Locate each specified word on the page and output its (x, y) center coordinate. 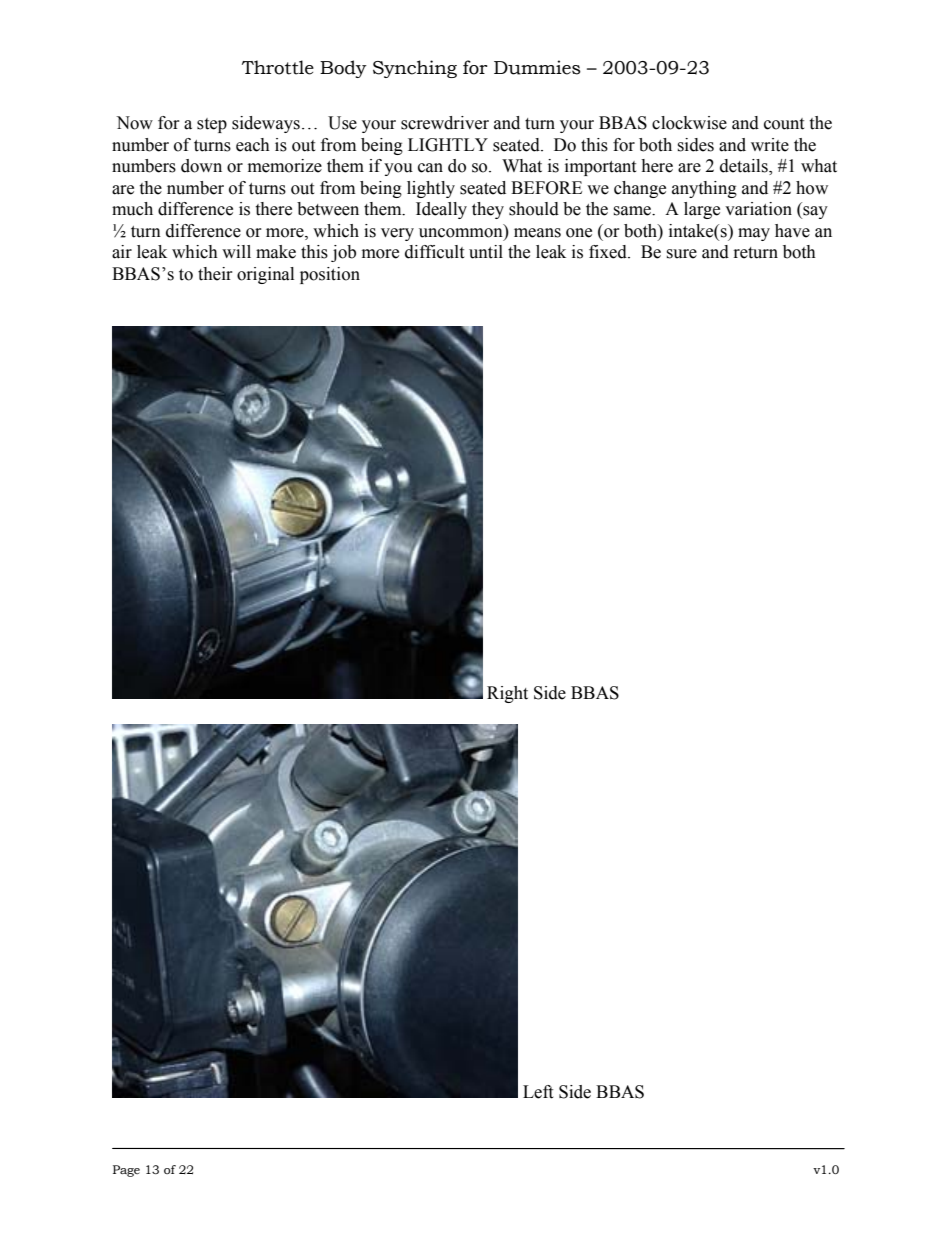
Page (126, 1171)
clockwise (689, 123)
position (330, 275)
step (212, 125)
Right (507, 694)
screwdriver (445, 123)
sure (681, 254)
